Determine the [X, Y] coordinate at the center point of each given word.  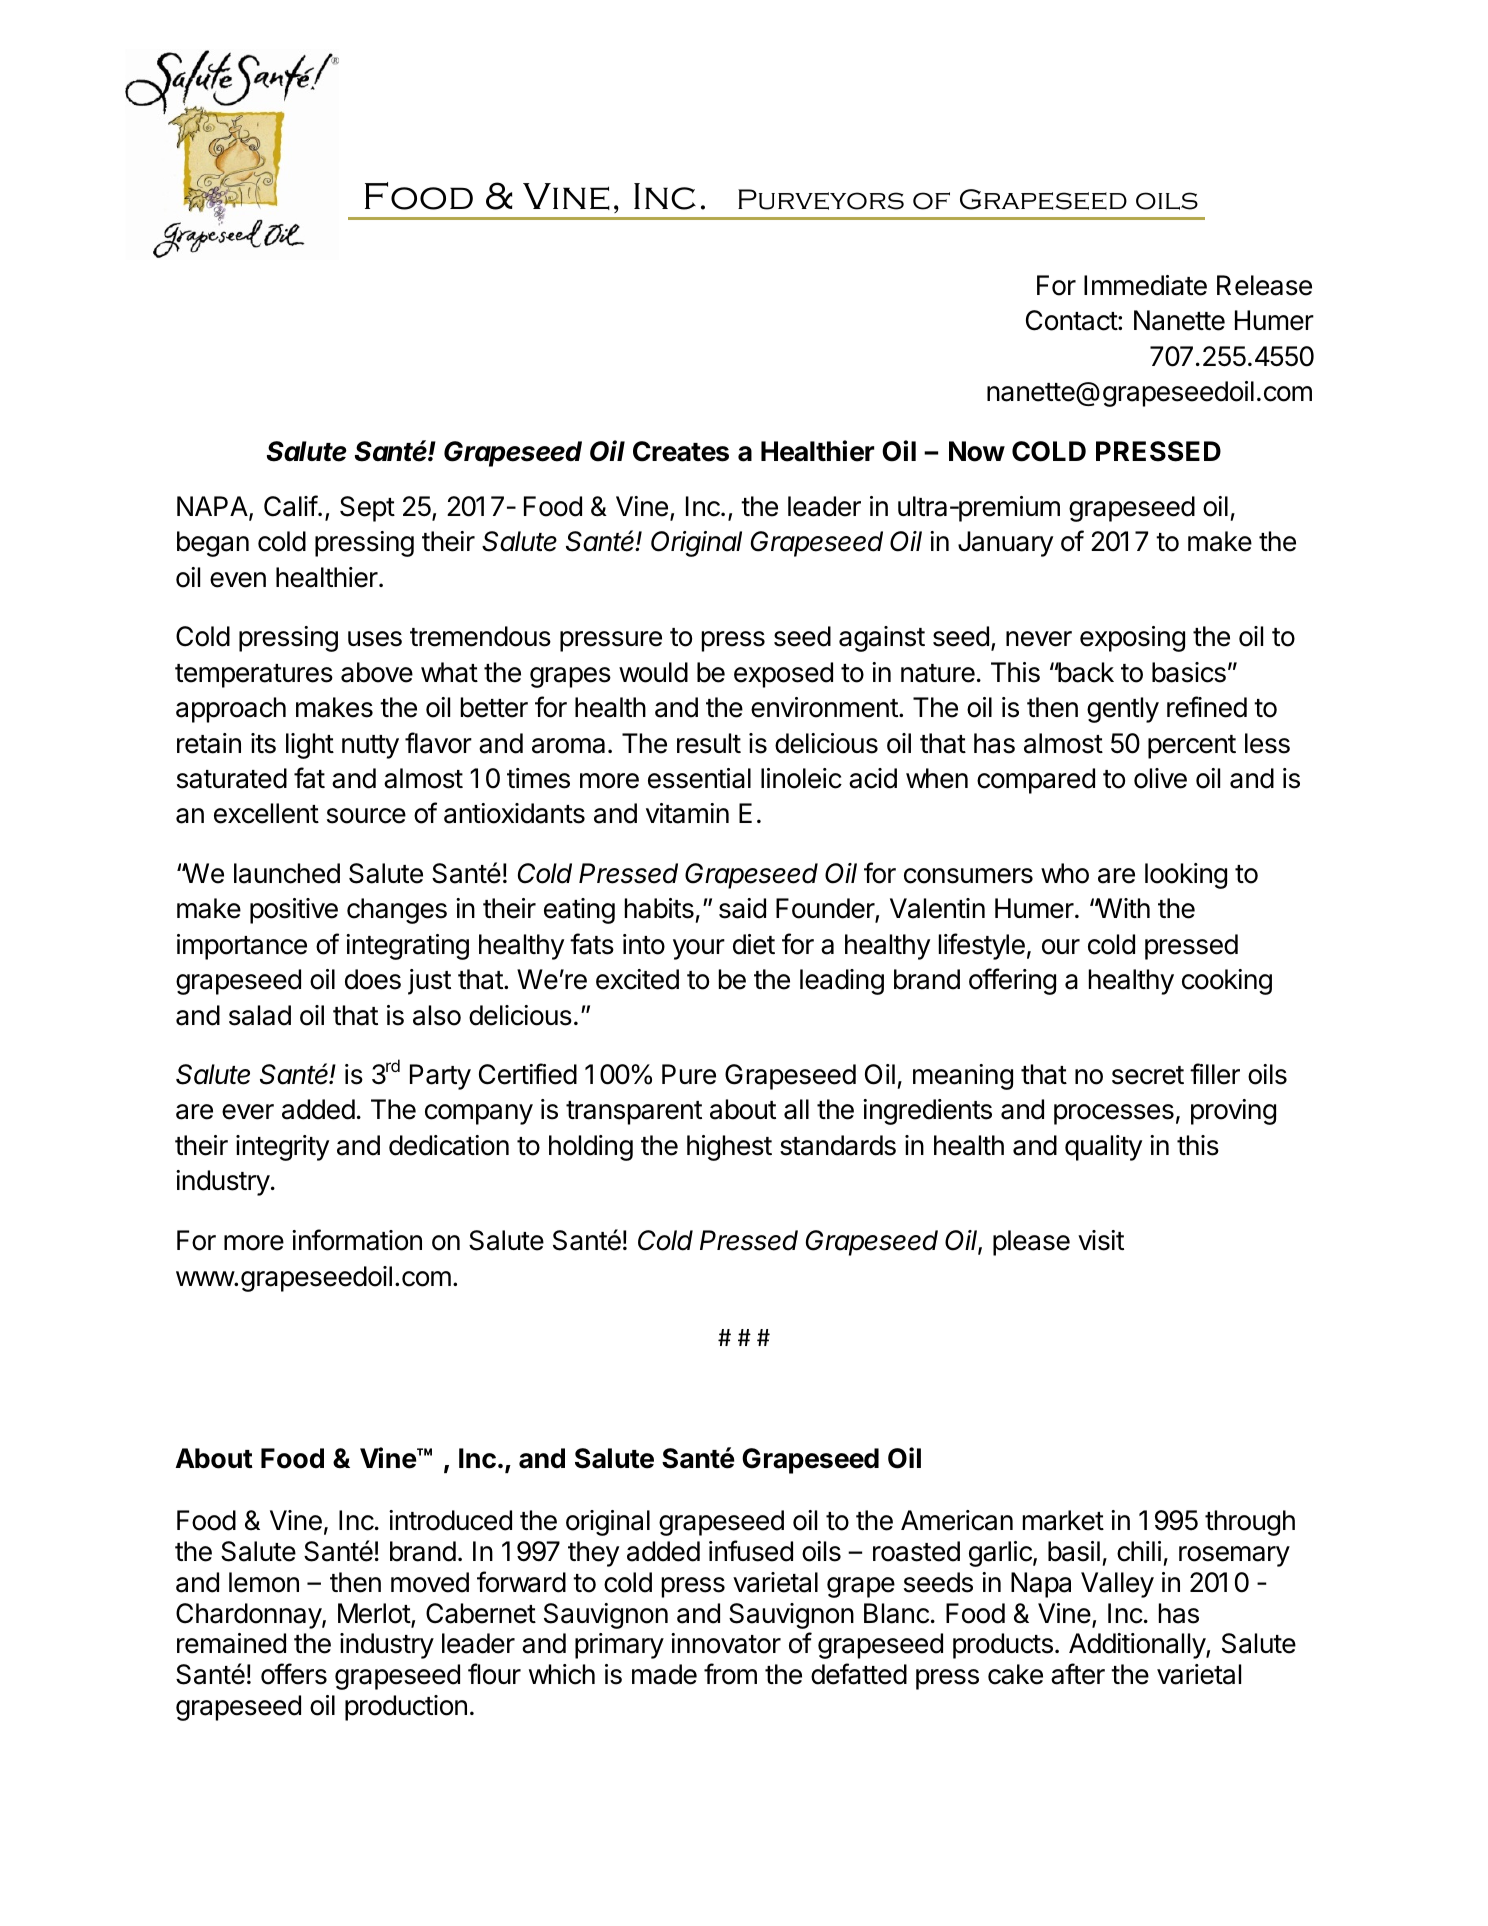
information [357, 1240]
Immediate [1145, 285]
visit [1101, 1240]
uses [375, 639]
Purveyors [821, 199]
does [373, 979]
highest [729, 1148]
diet [754, 944]
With [1122, 908]
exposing [1132, 639]
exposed [783, 675]
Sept [367, 509]
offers [294, 1674]
